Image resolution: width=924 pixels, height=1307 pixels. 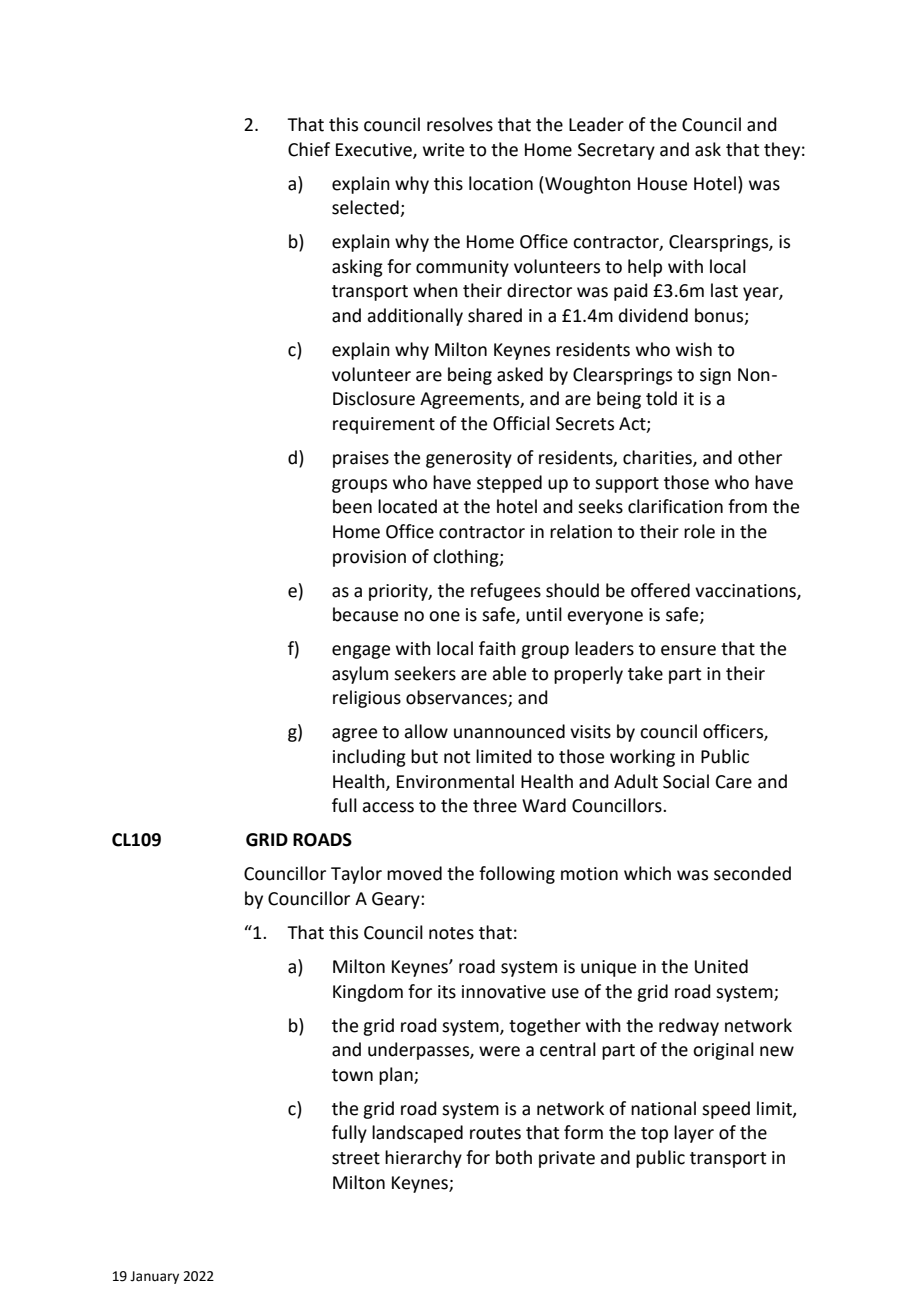 I want to click on write, so click(x=443, y=150).
